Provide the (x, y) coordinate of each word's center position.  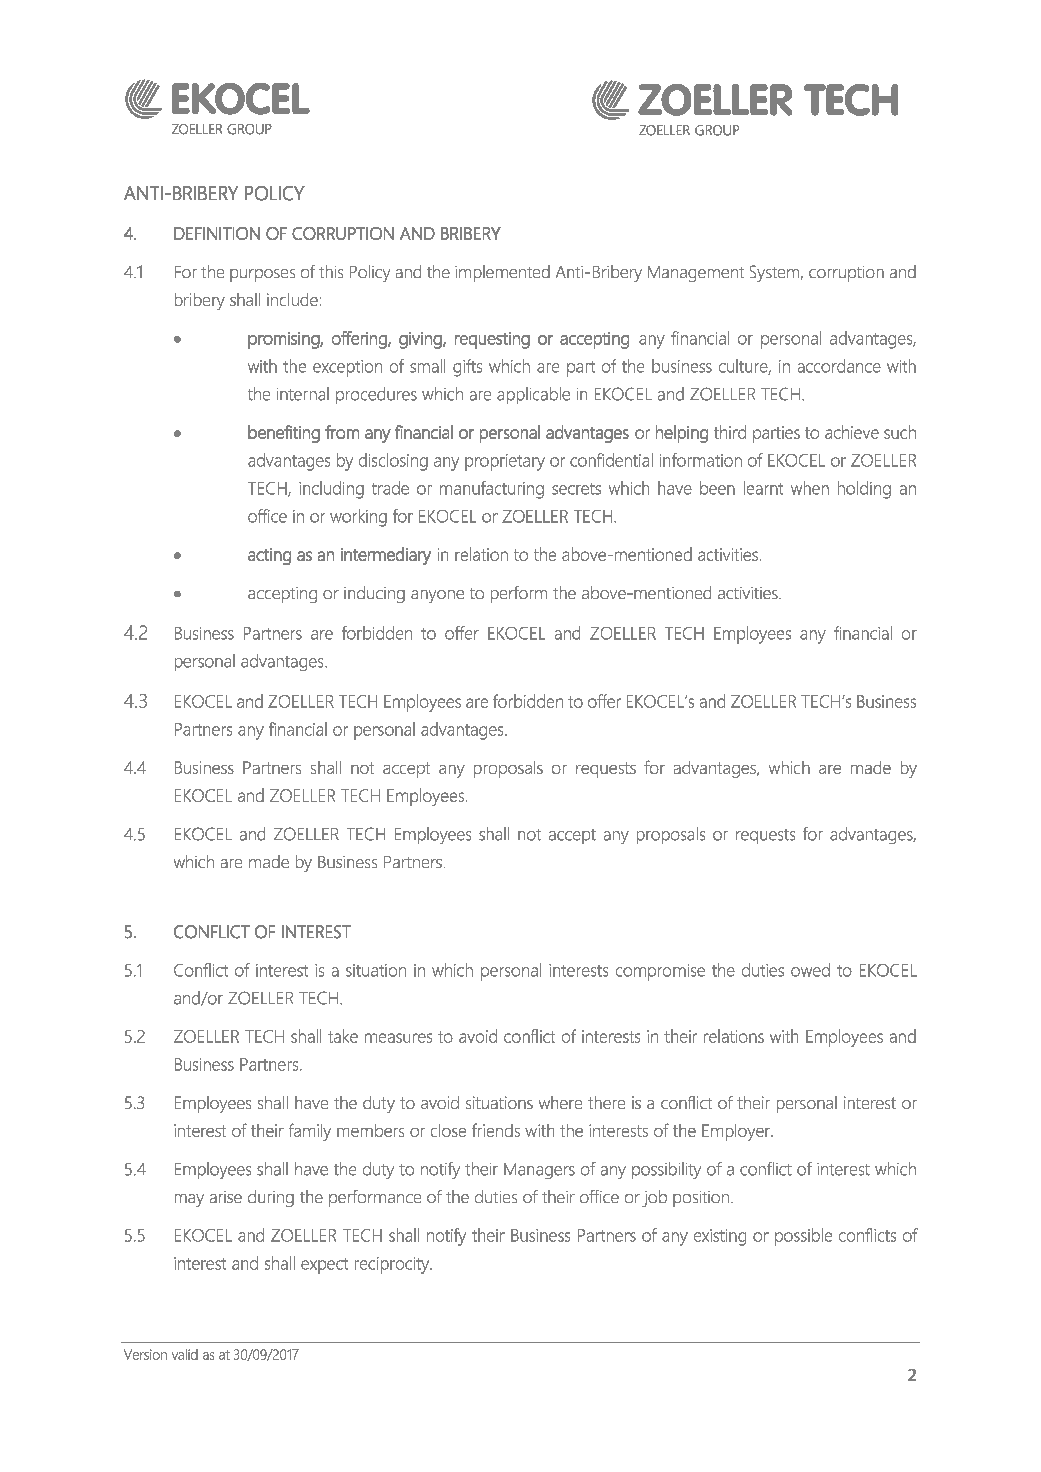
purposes (262, 275)
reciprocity (393, 1265)
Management (696, 274)
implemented (502, 273)
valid (185, 1354)
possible (803, 1237)
